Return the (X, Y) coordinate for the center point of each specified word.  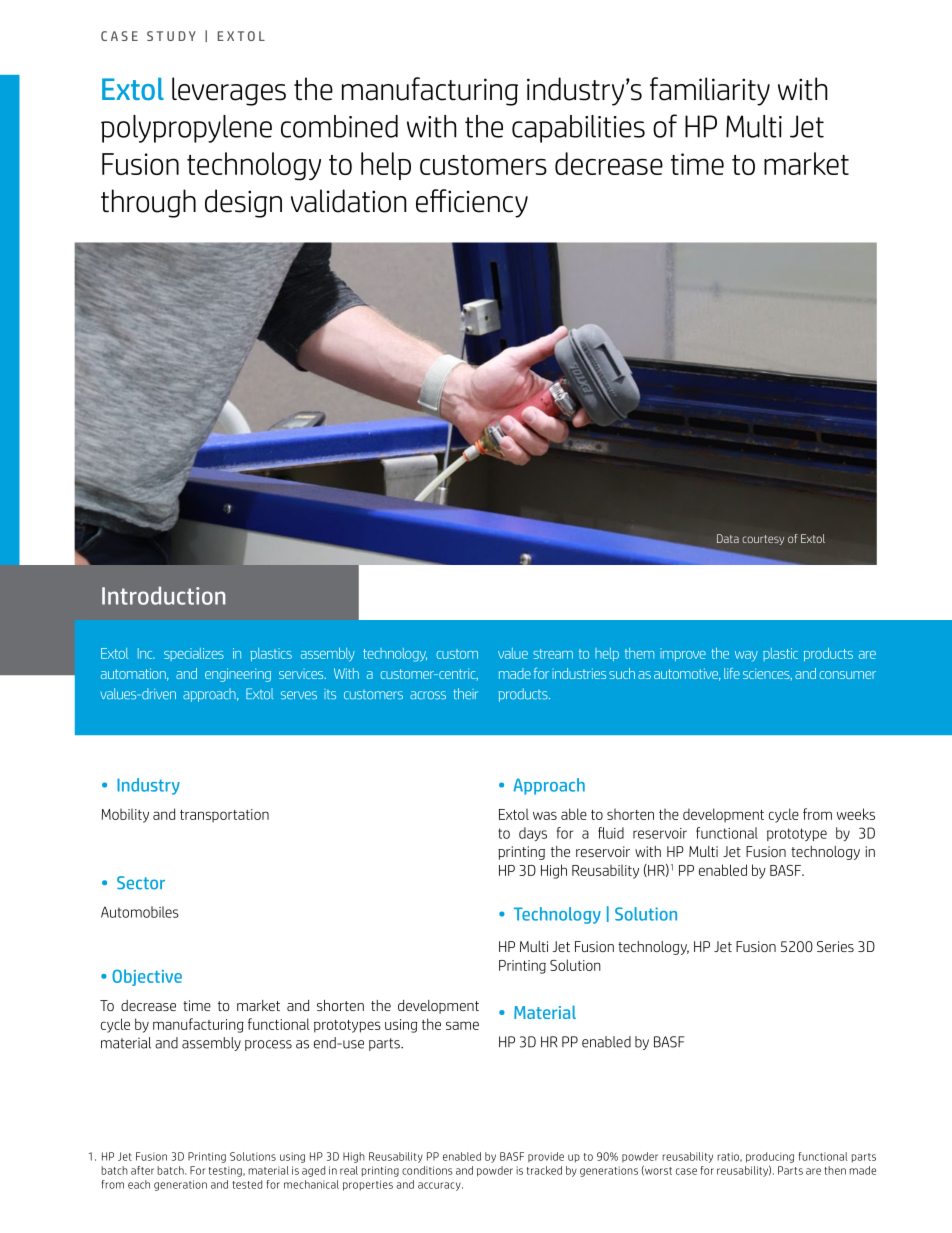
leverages (229, 91)
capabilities (578, 129)
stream (553, 654)
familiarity (710, 91)
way (746, 656)
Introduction (163, 595)
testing (227, 1171)
